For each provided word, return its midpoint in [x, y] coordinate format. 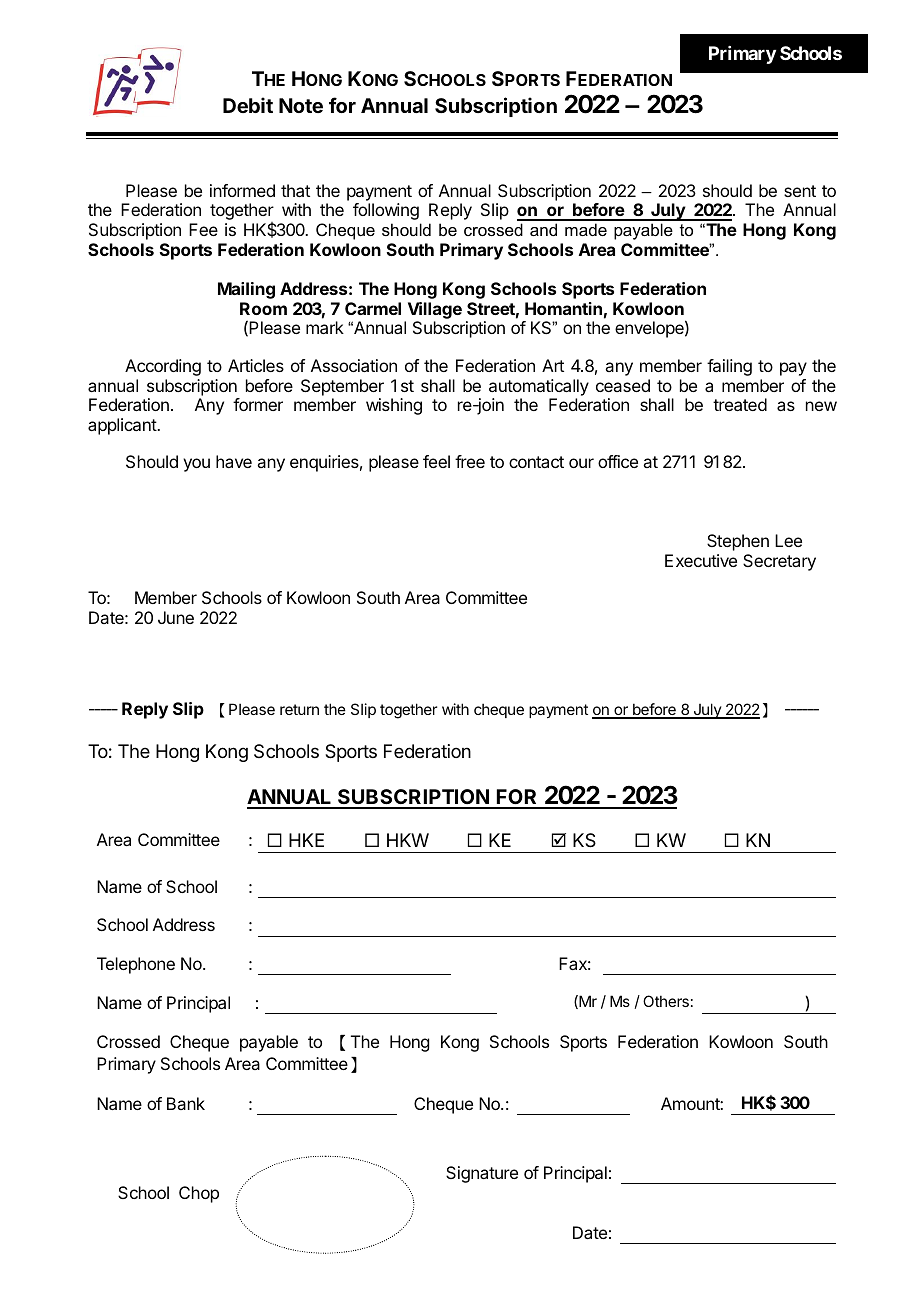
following [386, 211]
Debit [248, 105]
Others [666, 1001]
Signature [482, 1174]
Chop [199, 1194]
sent [800, 191]
